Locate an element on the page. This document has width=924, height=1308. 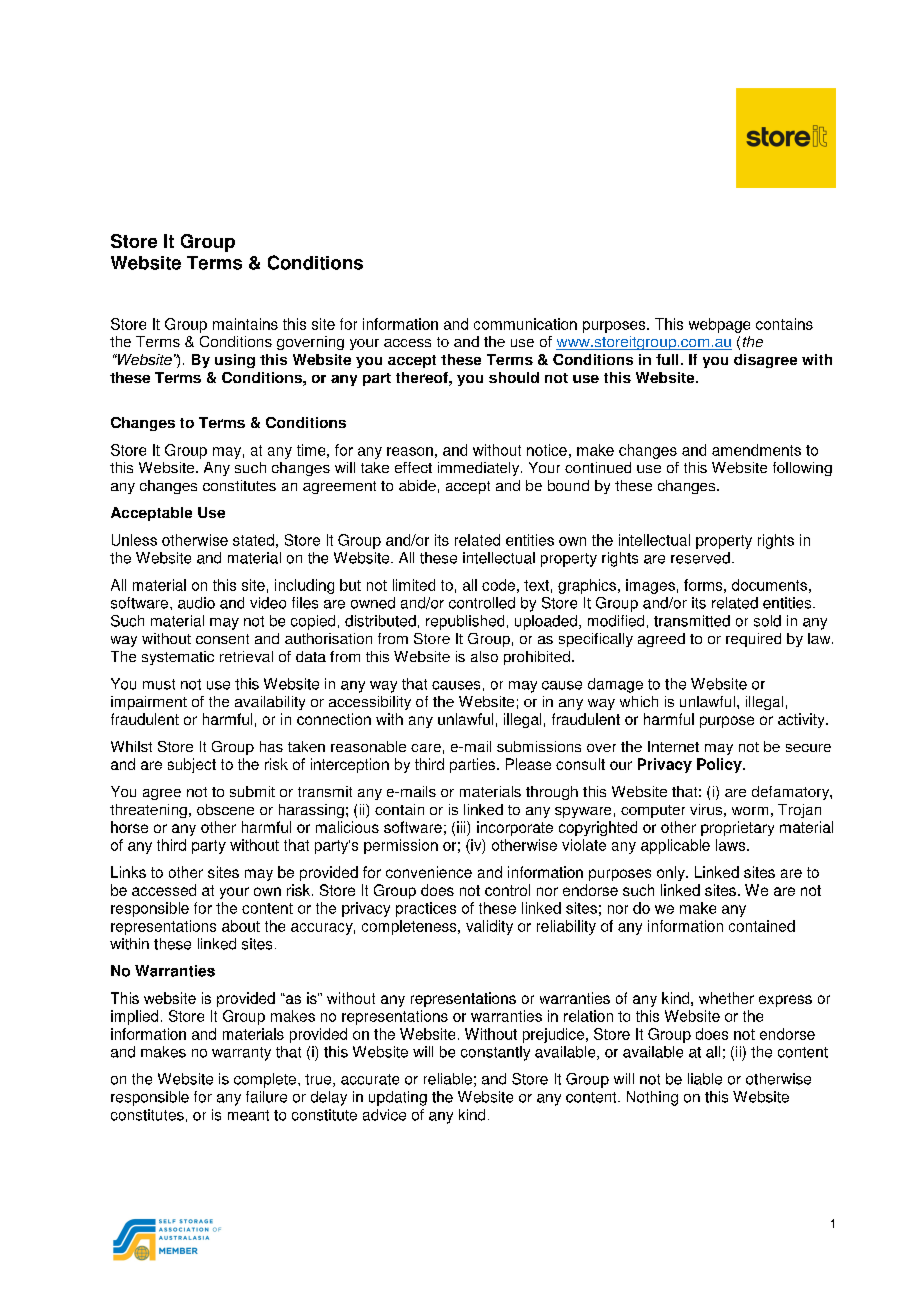
webpage is located at coordinates (719, 325).
